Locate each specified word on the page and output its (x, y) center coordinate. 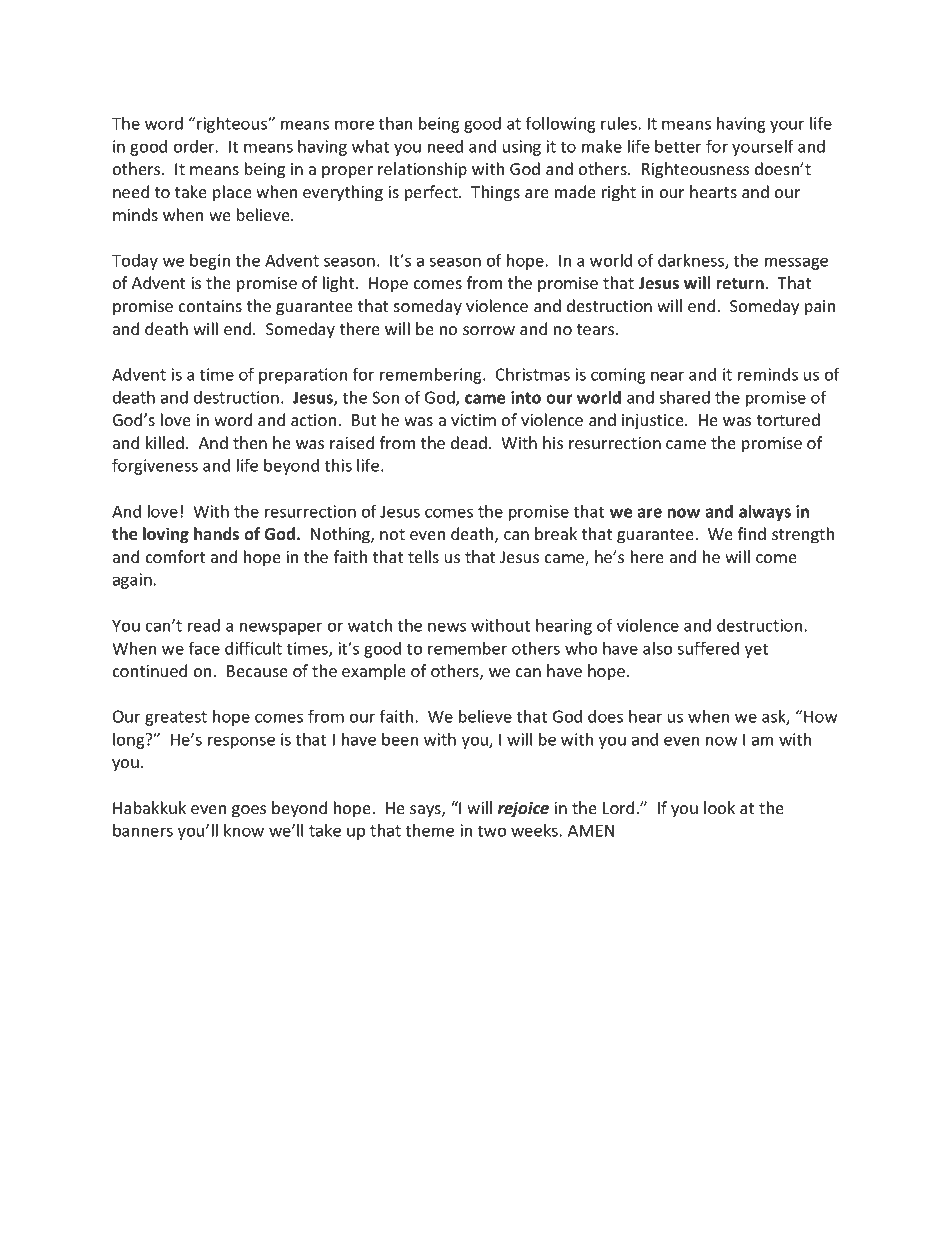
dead (469, 442)
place (232, 193)
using (522, 148)
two (492, 831)
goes (249, 811)
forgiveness (155, 466)
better (678, 146)
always (765, 513)
